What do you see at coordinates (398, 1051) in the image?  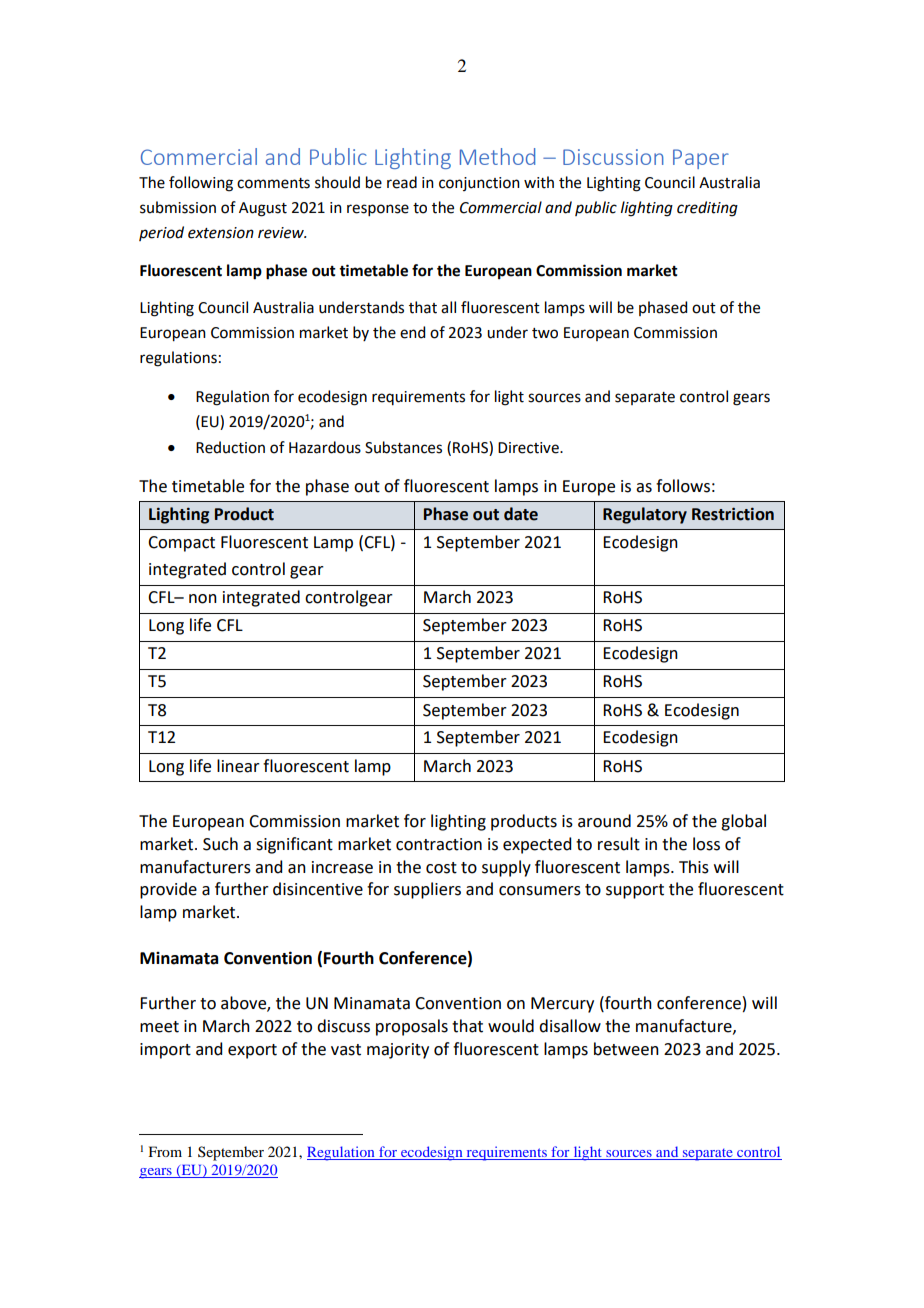 I see `majority` at bounding box center [398, 1051].
